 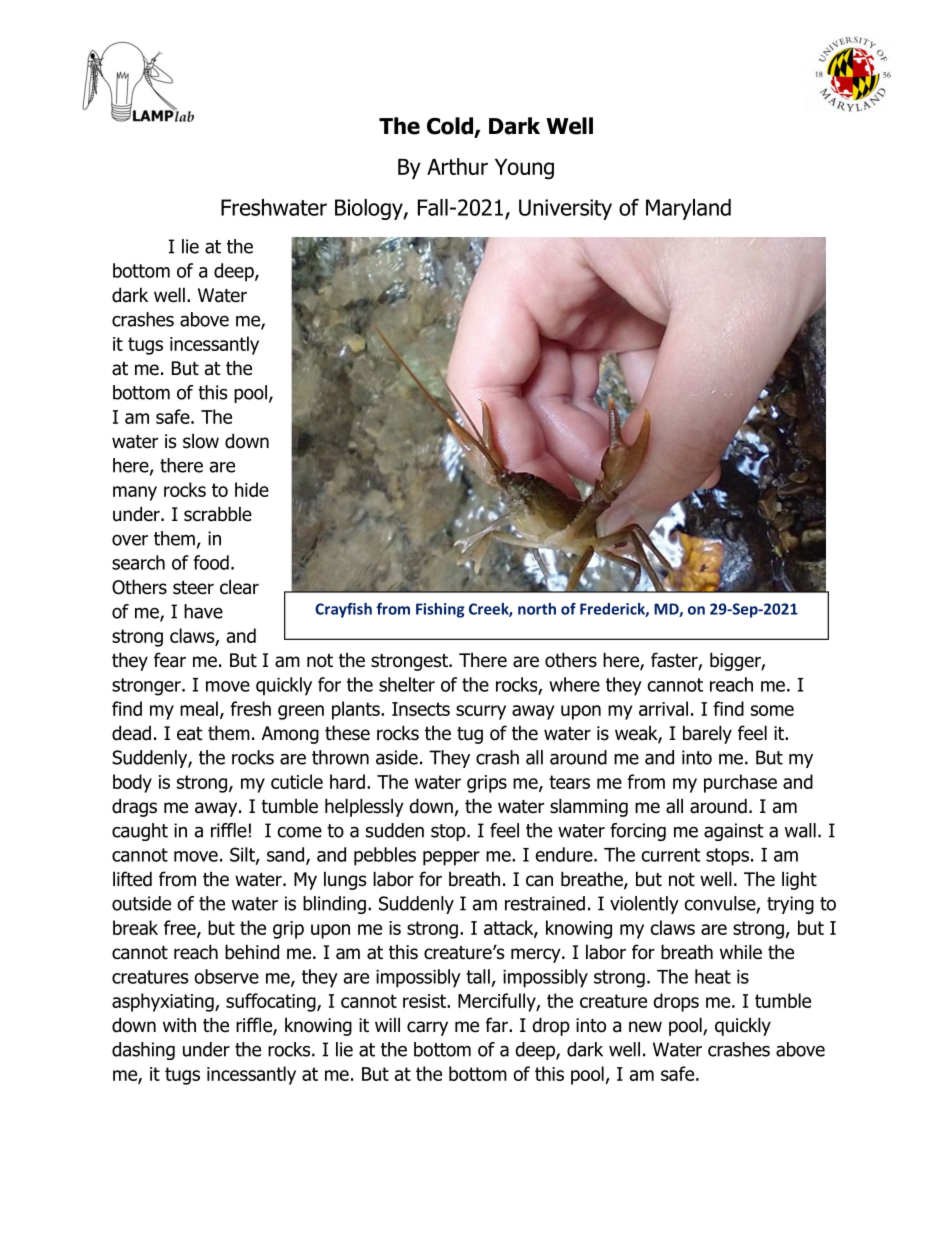 I want to click on slow, so click(x=201, y=441).
